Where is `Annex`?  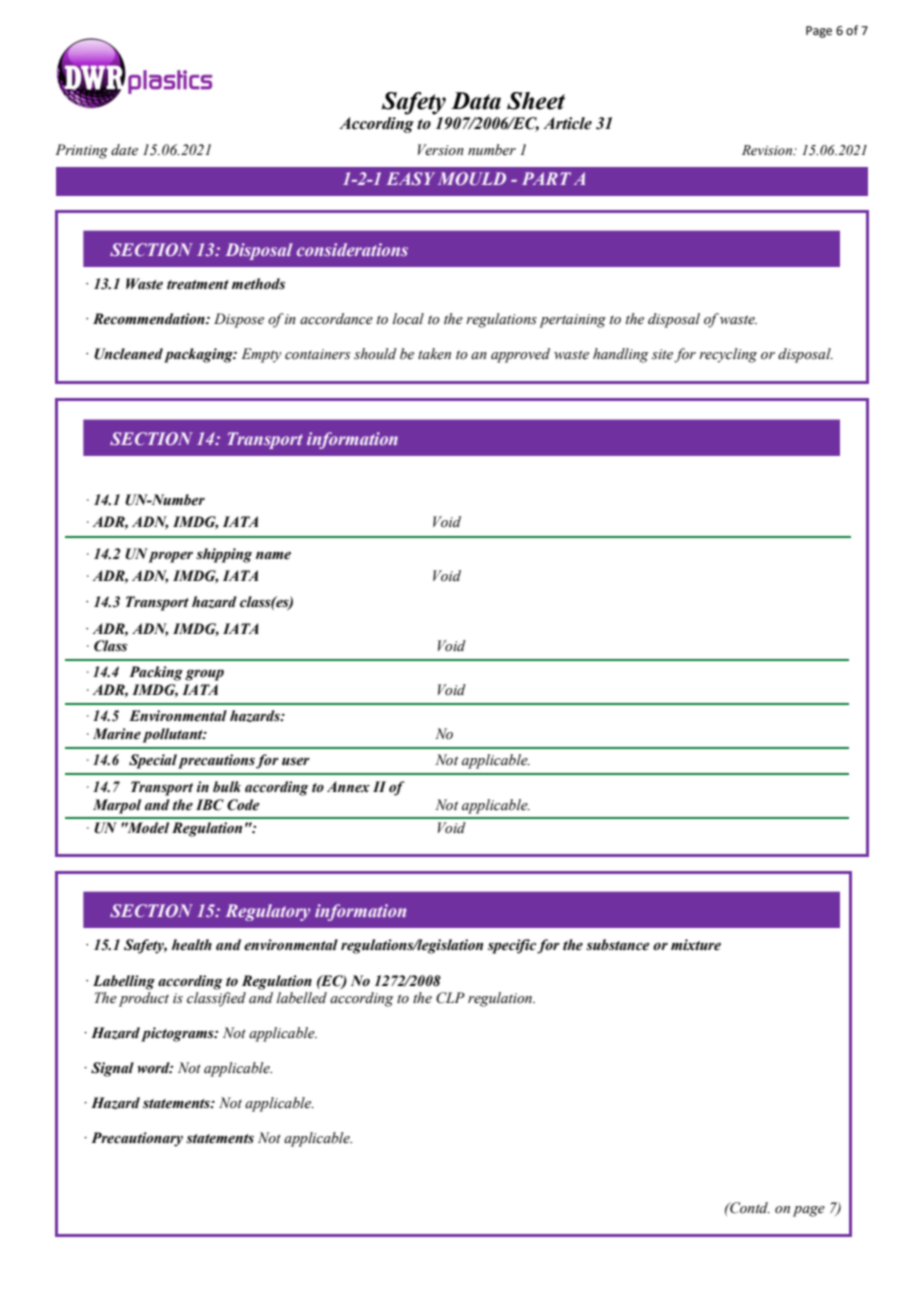 Annex is located at coordinates (348, 787).
